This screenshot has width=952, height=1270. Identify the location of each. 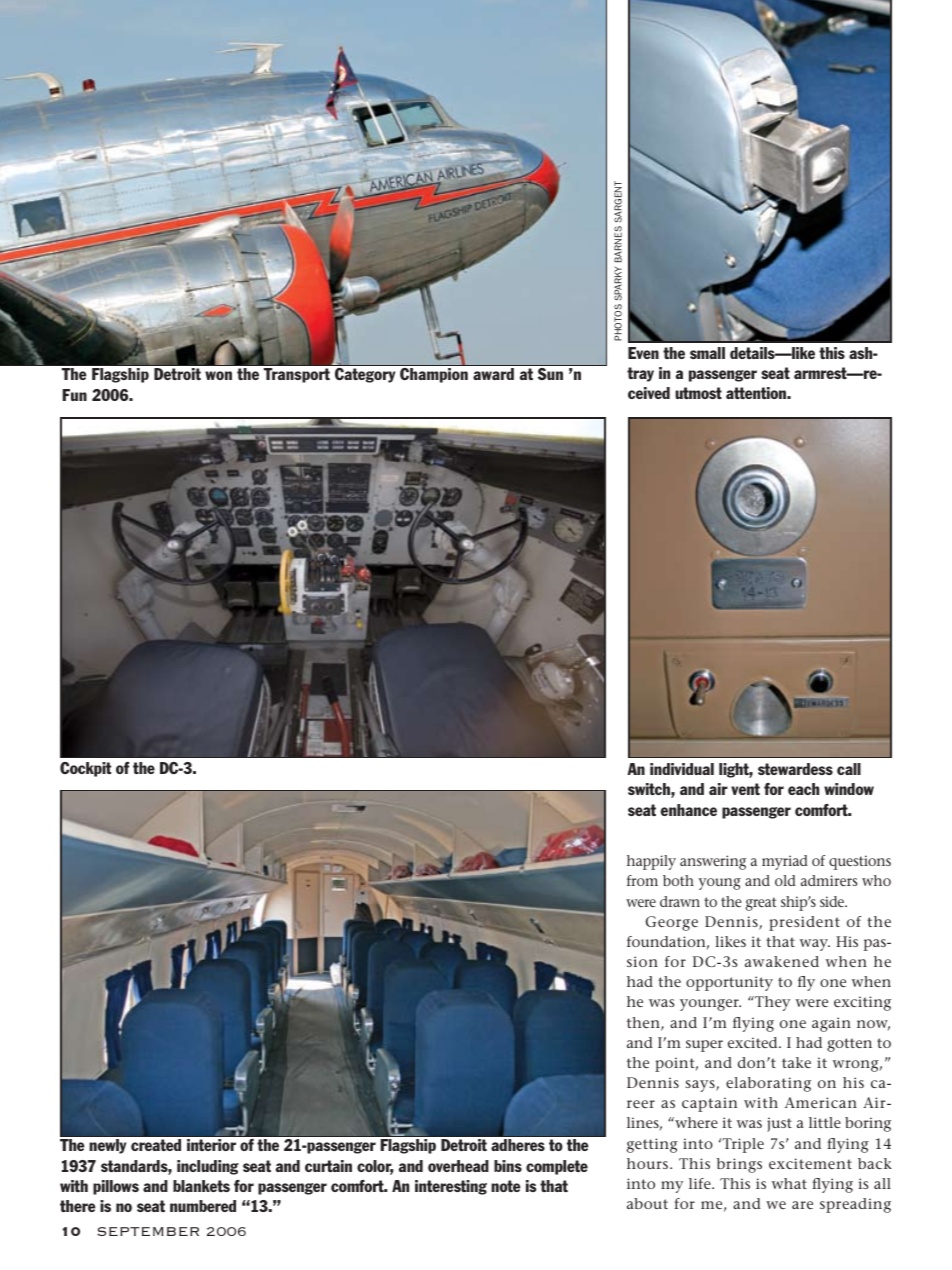
(803, 789).
